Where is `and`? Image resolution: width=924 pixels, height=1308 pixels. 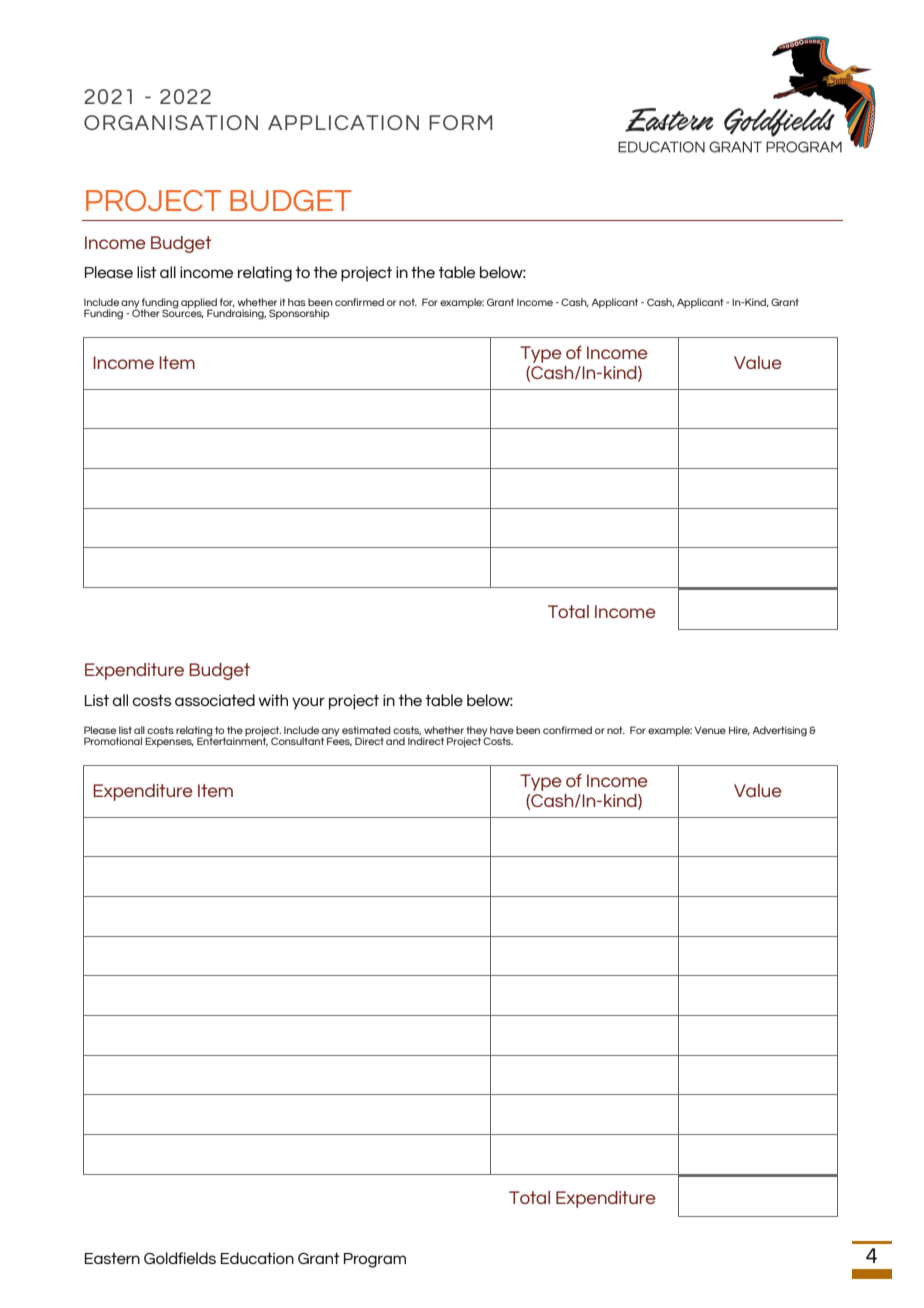 and is located at coordinates (395, 741).
